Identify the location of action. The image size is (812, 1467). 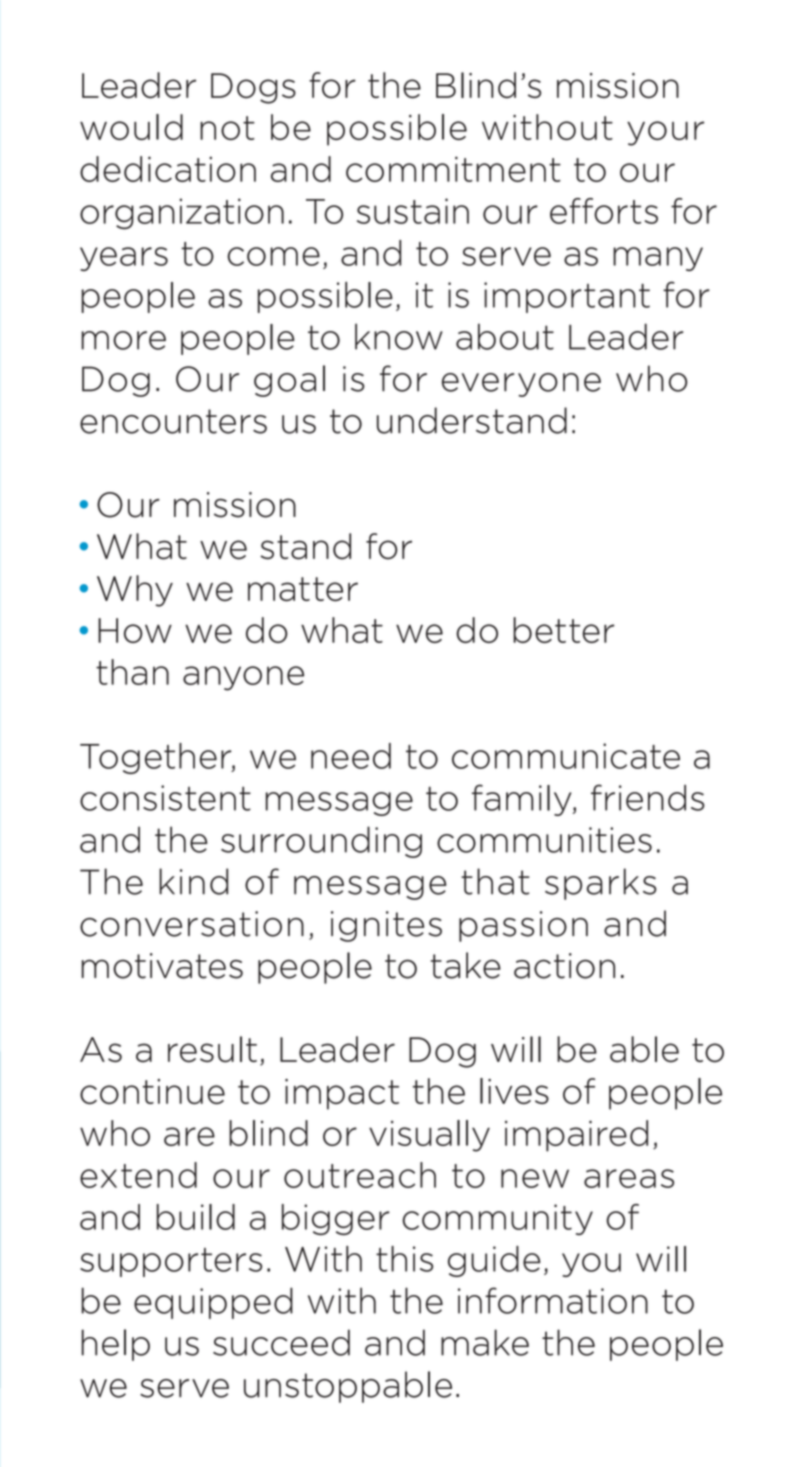
(564, 966).
